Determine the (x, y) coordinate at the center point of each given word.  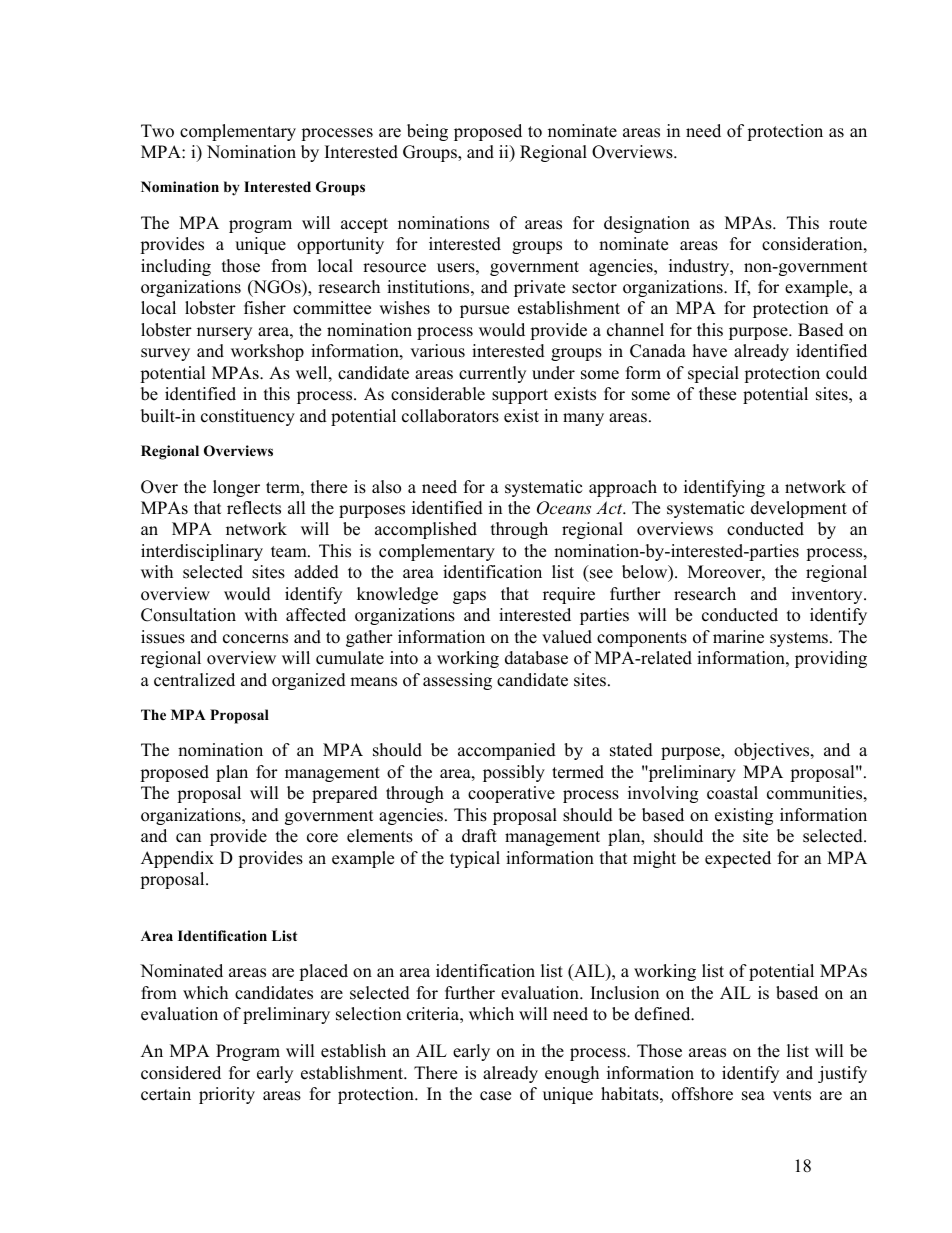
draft (479, 836)
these (717, 394)
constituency (248, 417)
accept (364, 225)
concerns (255, 639)
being (427, 132)
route (848, 224)
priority (227, 1095)
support (520, 396)
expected (738, 859)
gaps (469, 597)
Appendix (177, 859)
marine (738, 637)
